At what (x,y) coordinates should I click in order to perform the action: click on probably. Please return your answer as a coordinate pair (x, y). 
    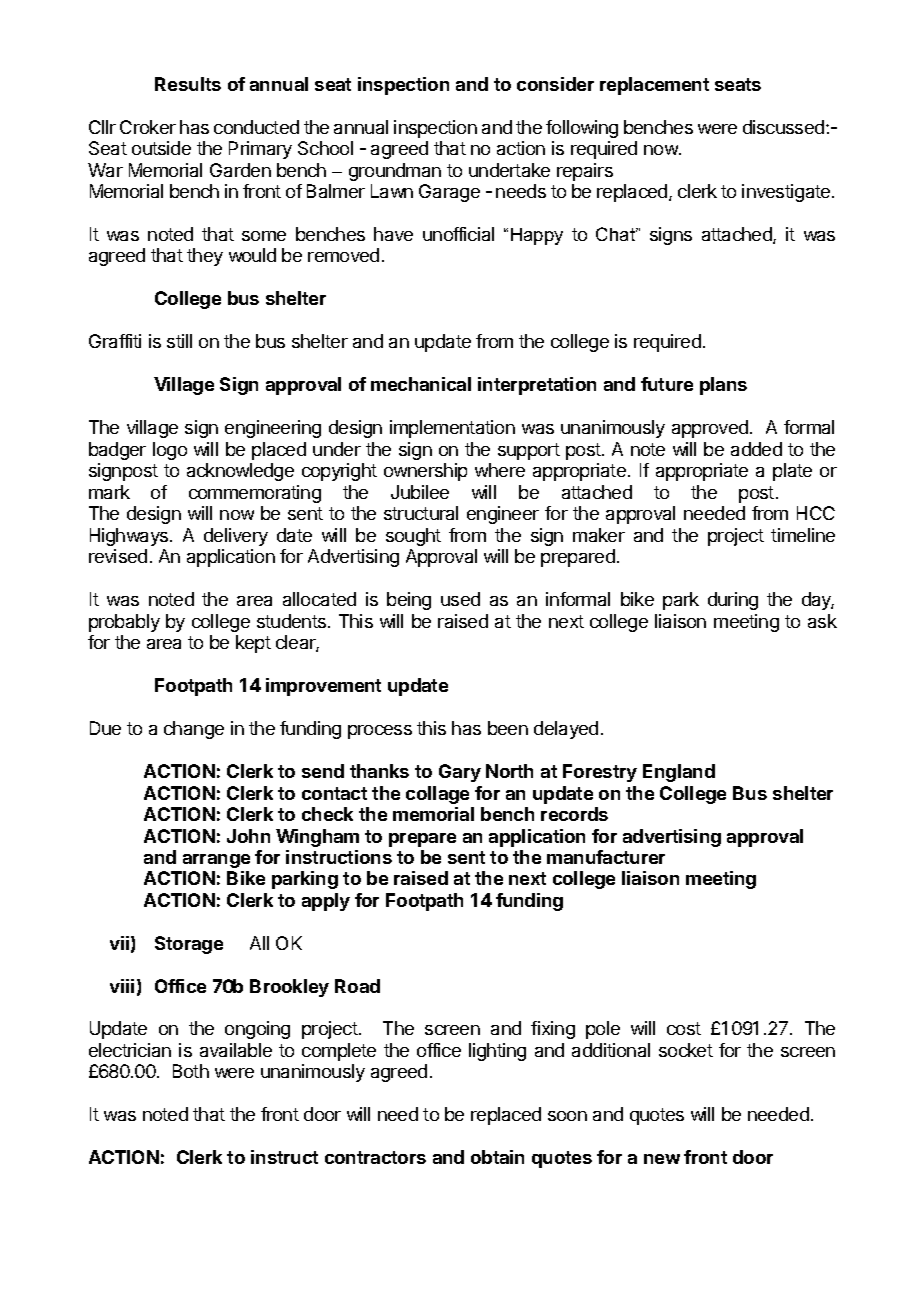
    Looking at the image, I should click on (124, 623).
